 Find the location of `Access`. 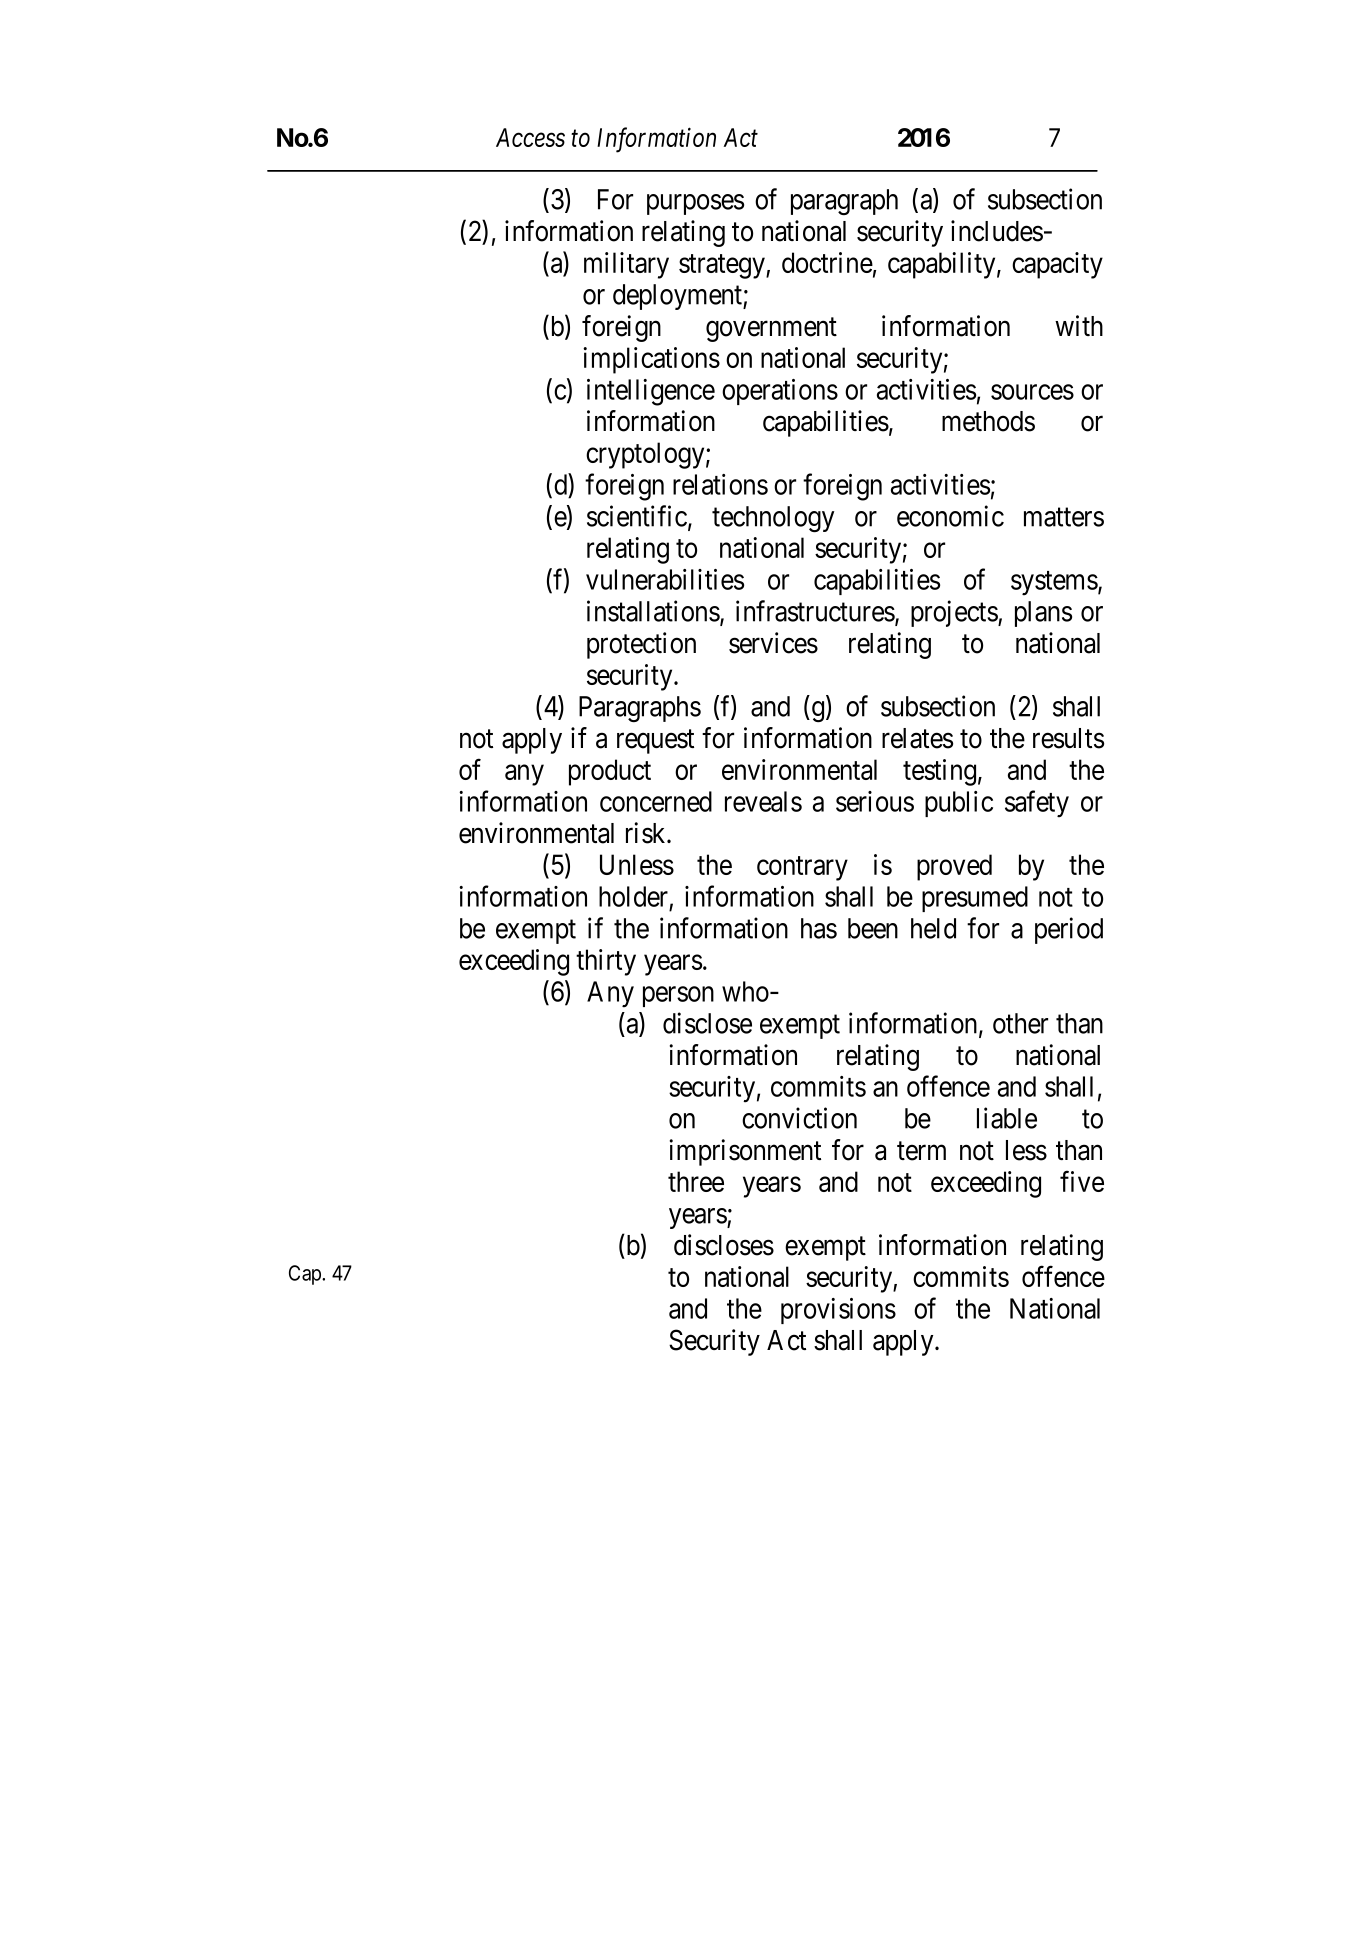

Access is located at coordinates (530, 137).
